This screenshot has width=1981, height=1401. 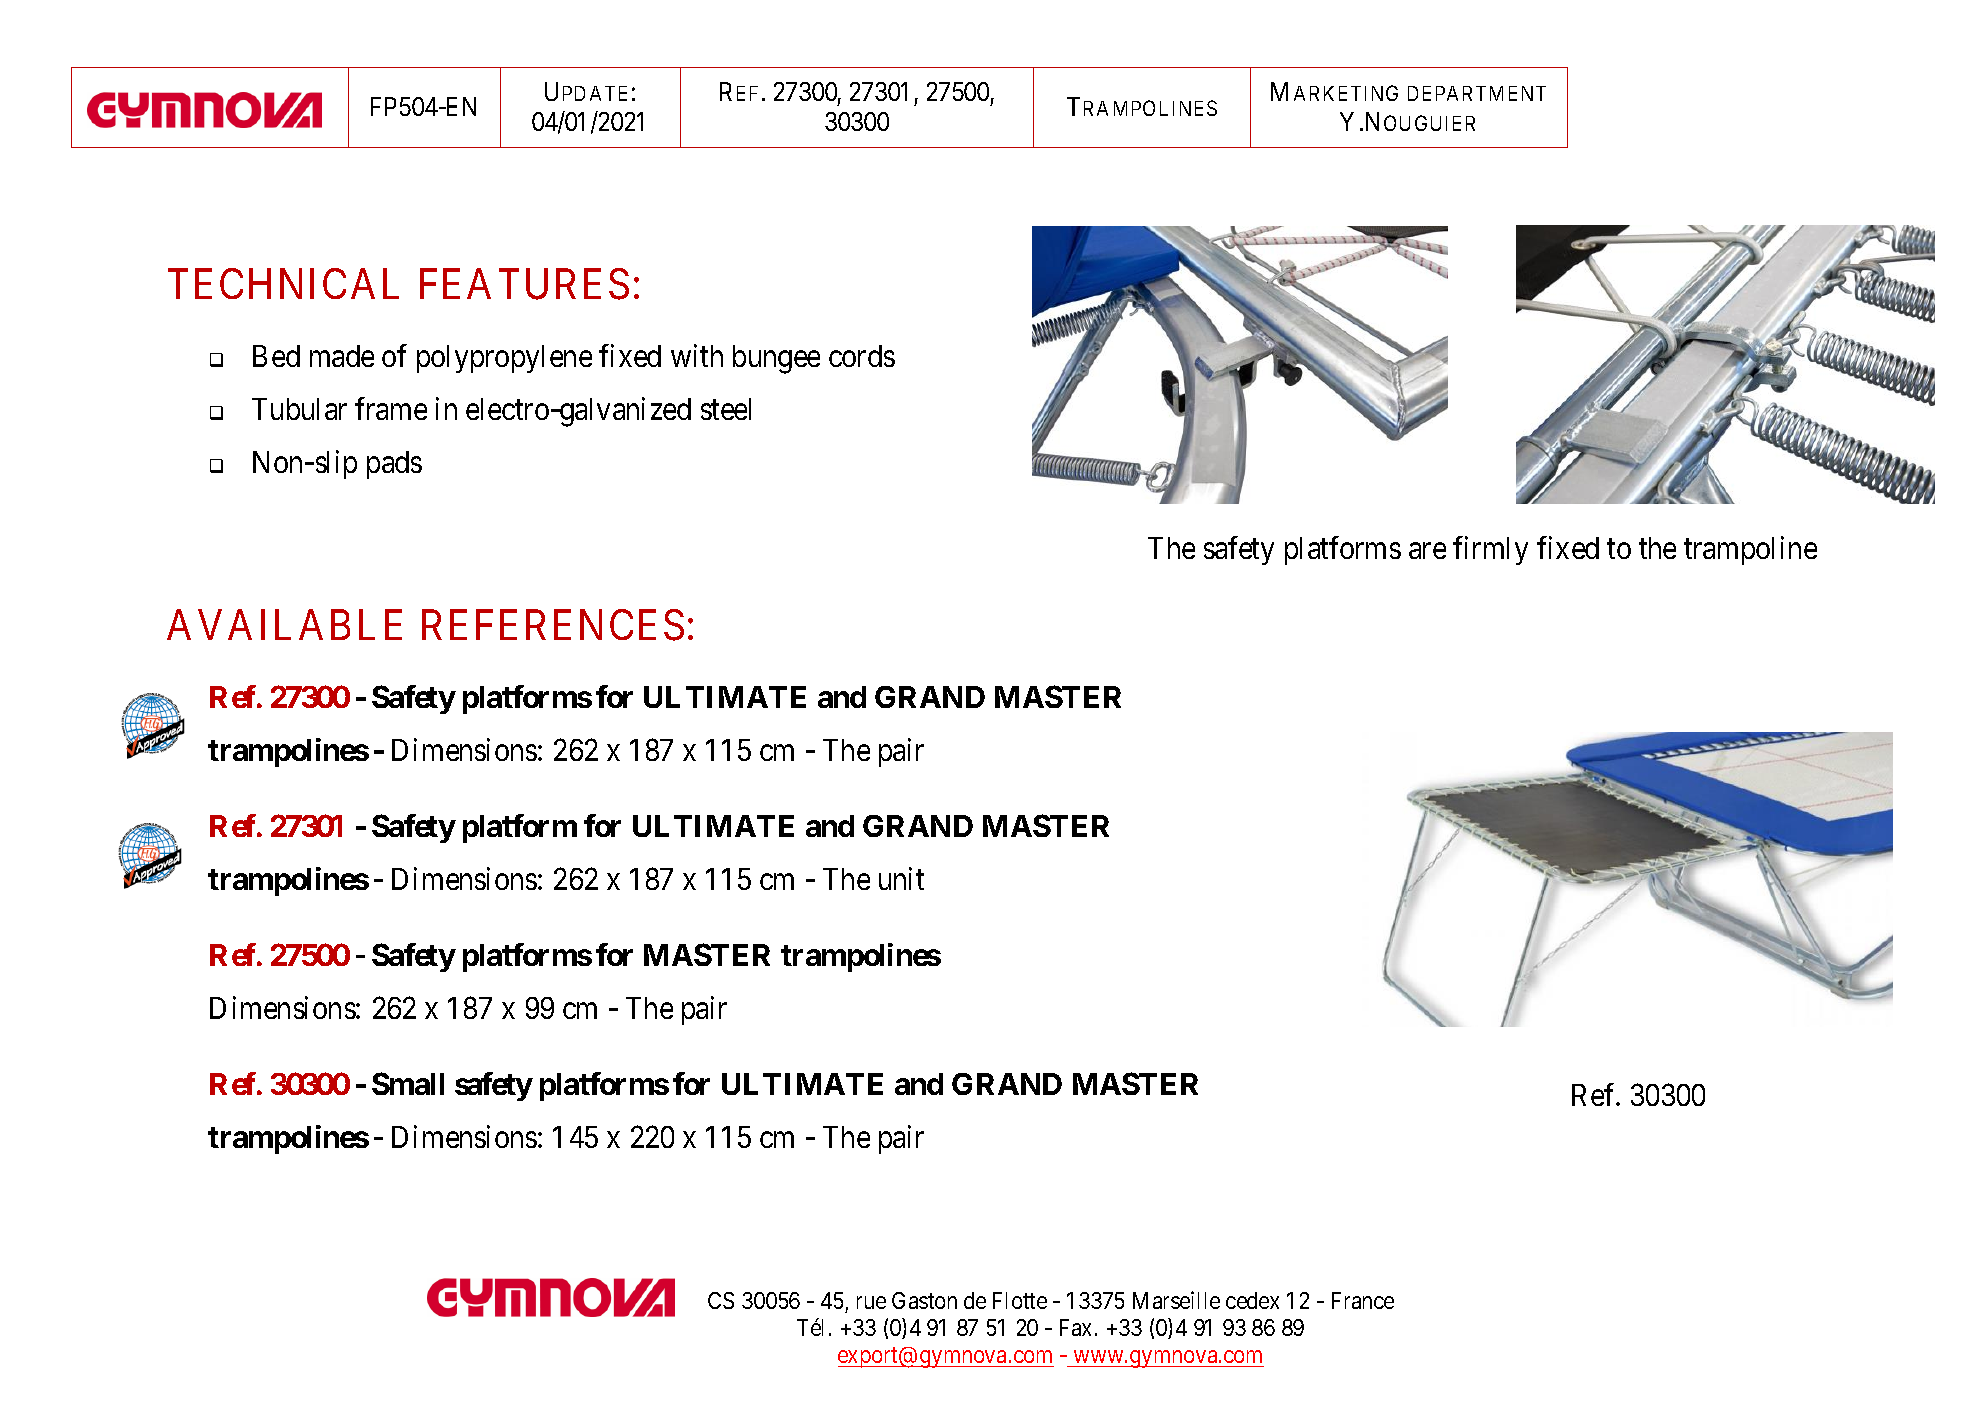 I want to click on rue, so click(x=871, y=1302).
